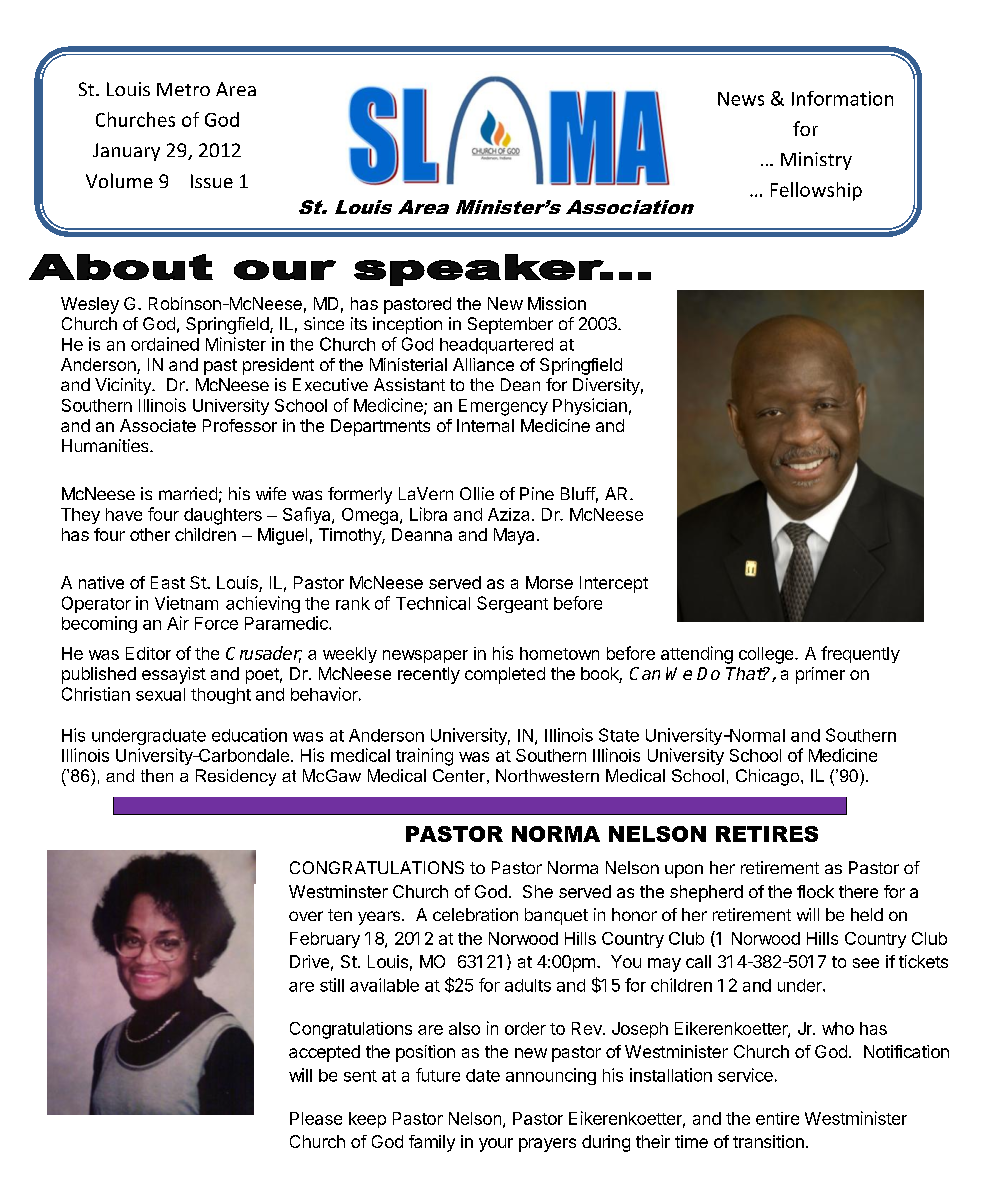 The height and width of the screenshot is (1204, 991). I want to click on Physician, so click(590, 406).
